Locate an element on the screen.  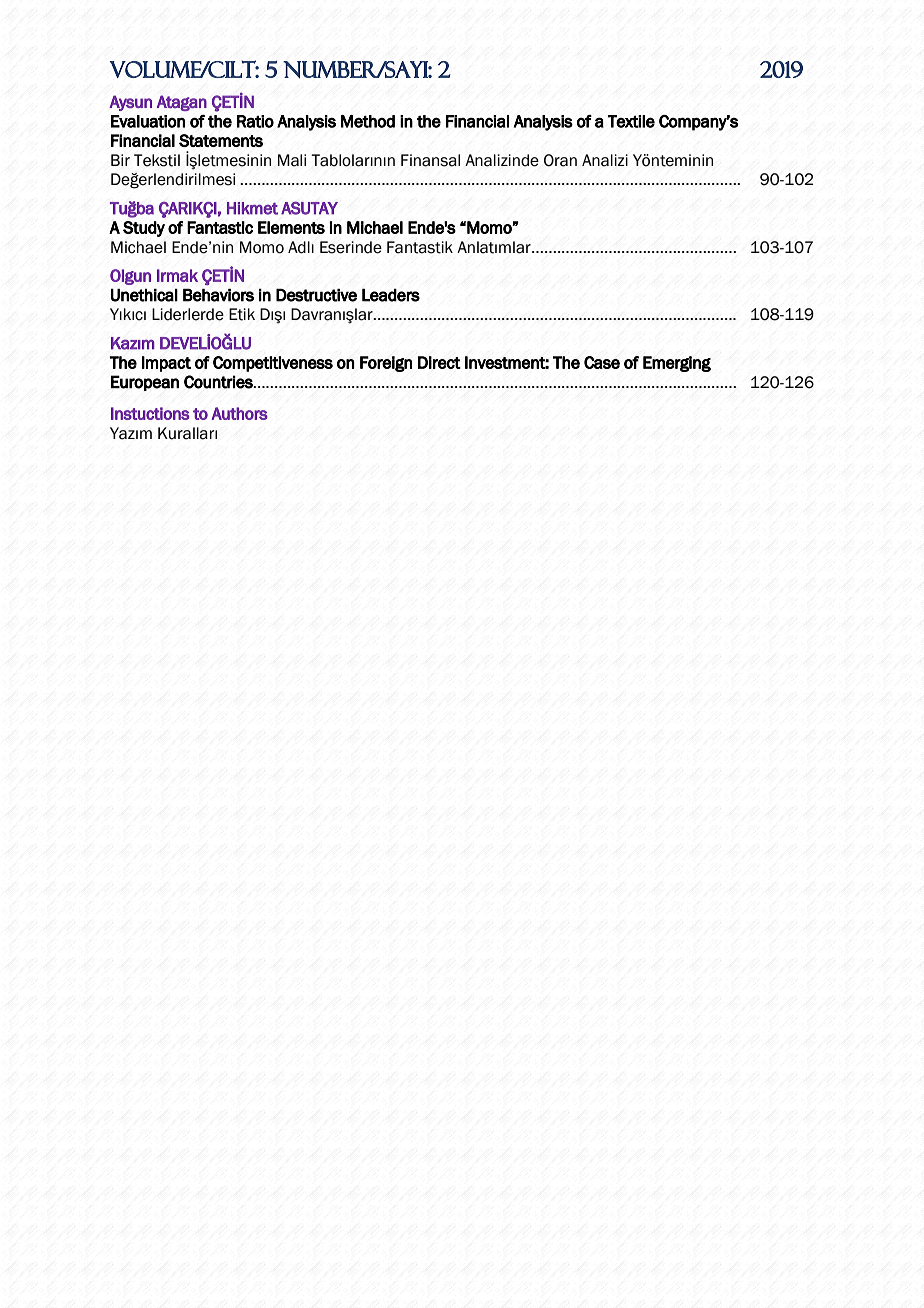
Leaders is located at coordinates (391, 295).
